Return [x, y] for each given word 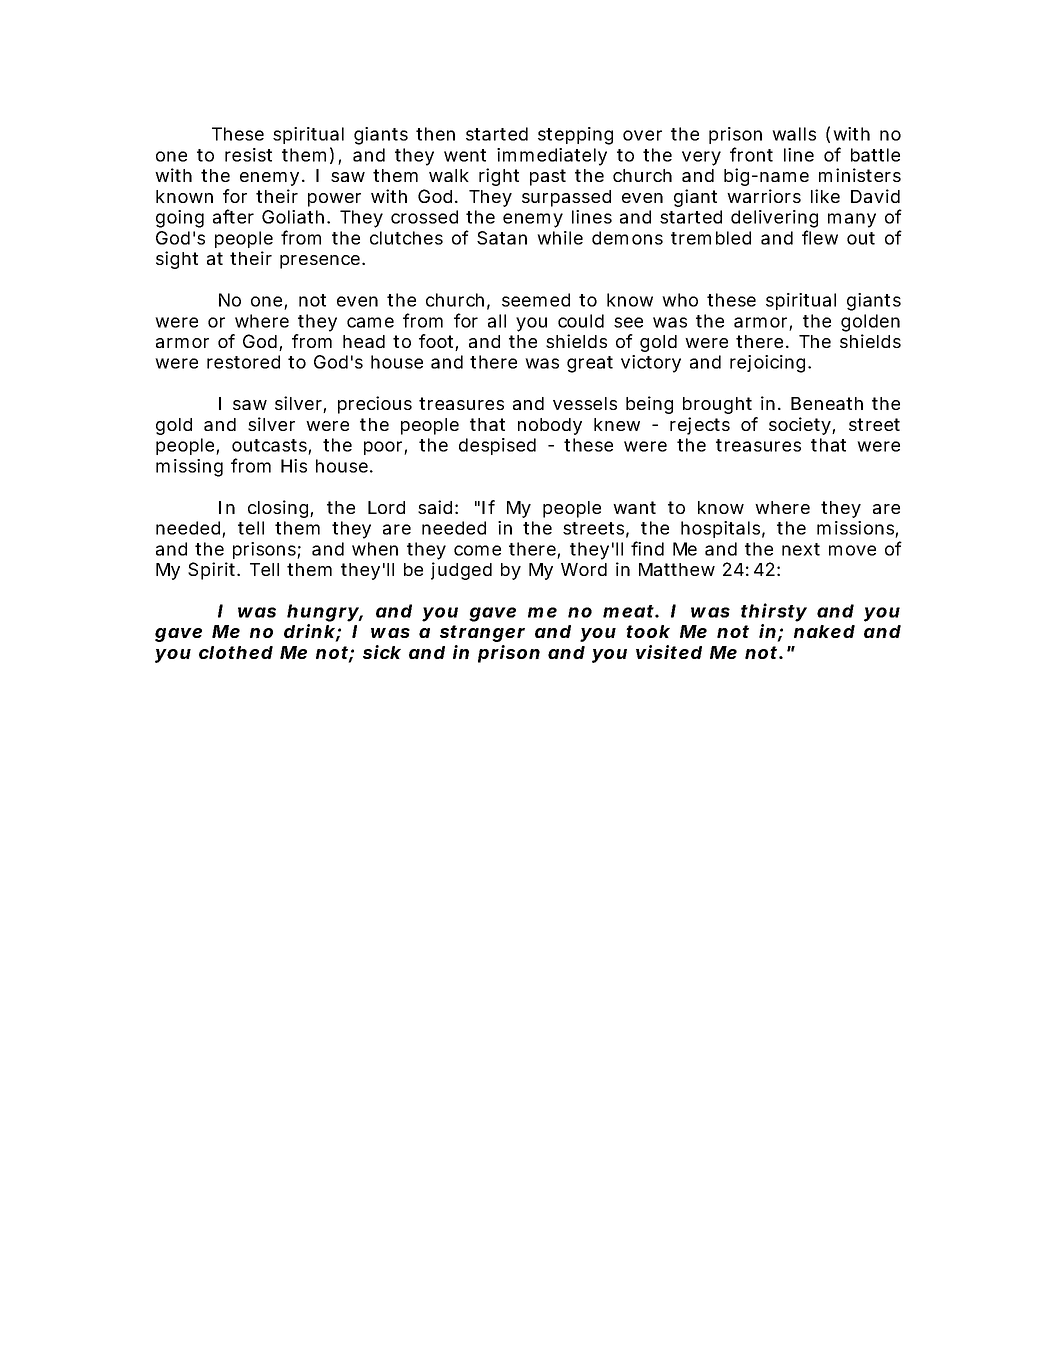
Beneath [827, 403]
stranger [482, 633]
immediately [552, 157]
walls [794, 134]
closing [279, 509]
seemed [536, 300]
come [477, 550]
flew [820, 237]
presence [320, 262]
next [801, 549]
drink [309, 631]
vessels [585, 403]
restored [243, 362]
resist [248, 155]
